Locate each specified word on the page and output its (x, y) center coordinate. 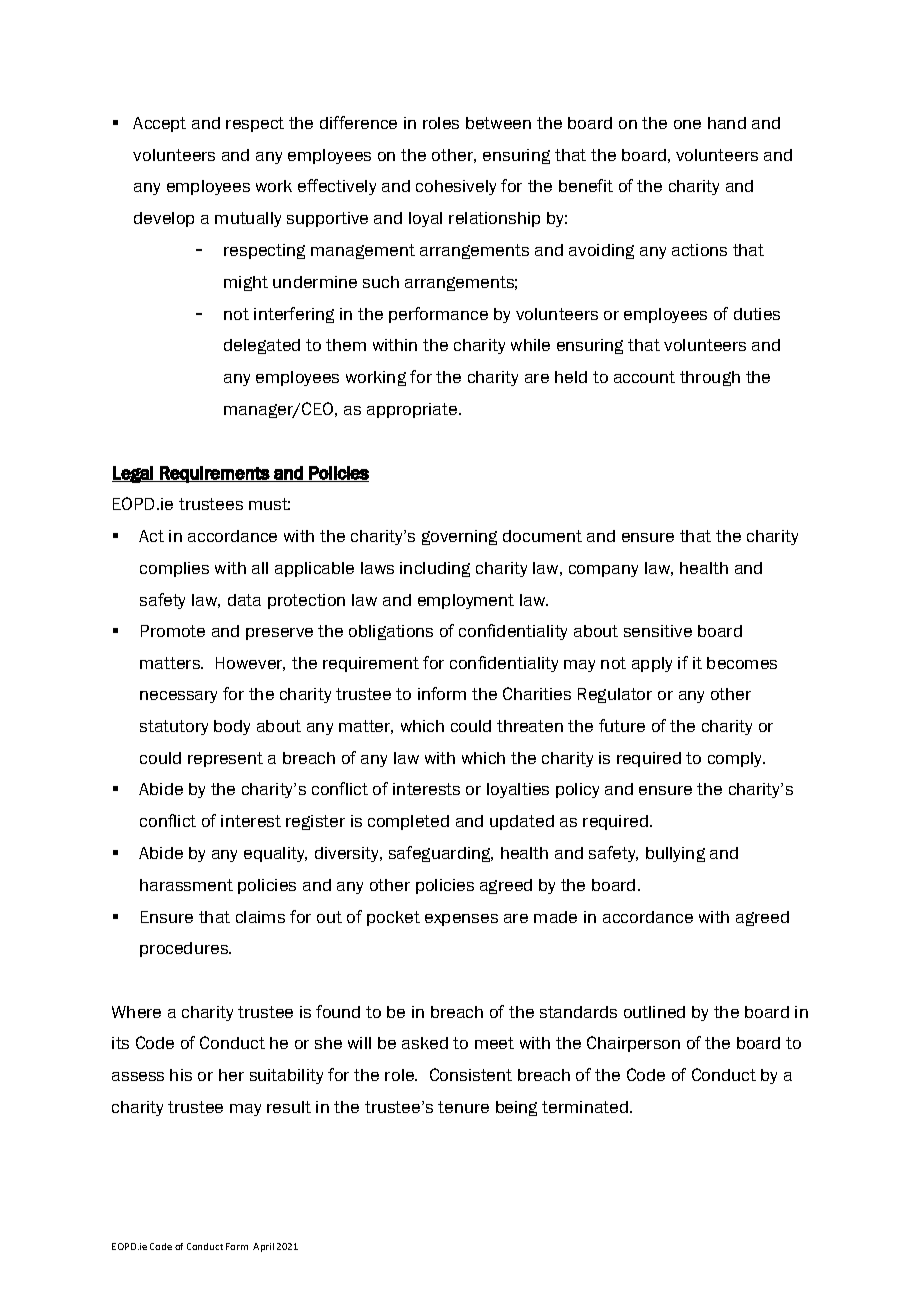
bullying (675, 854)
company (603, 571)
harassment (186, 885)
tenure (463, 1107)
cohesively (456, 187)
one (687, 124)
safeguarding (441, 854)
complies (174, 569)
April (263, 1247)
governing (459, 537)
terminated (585, 1107)
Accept (159, 124)
